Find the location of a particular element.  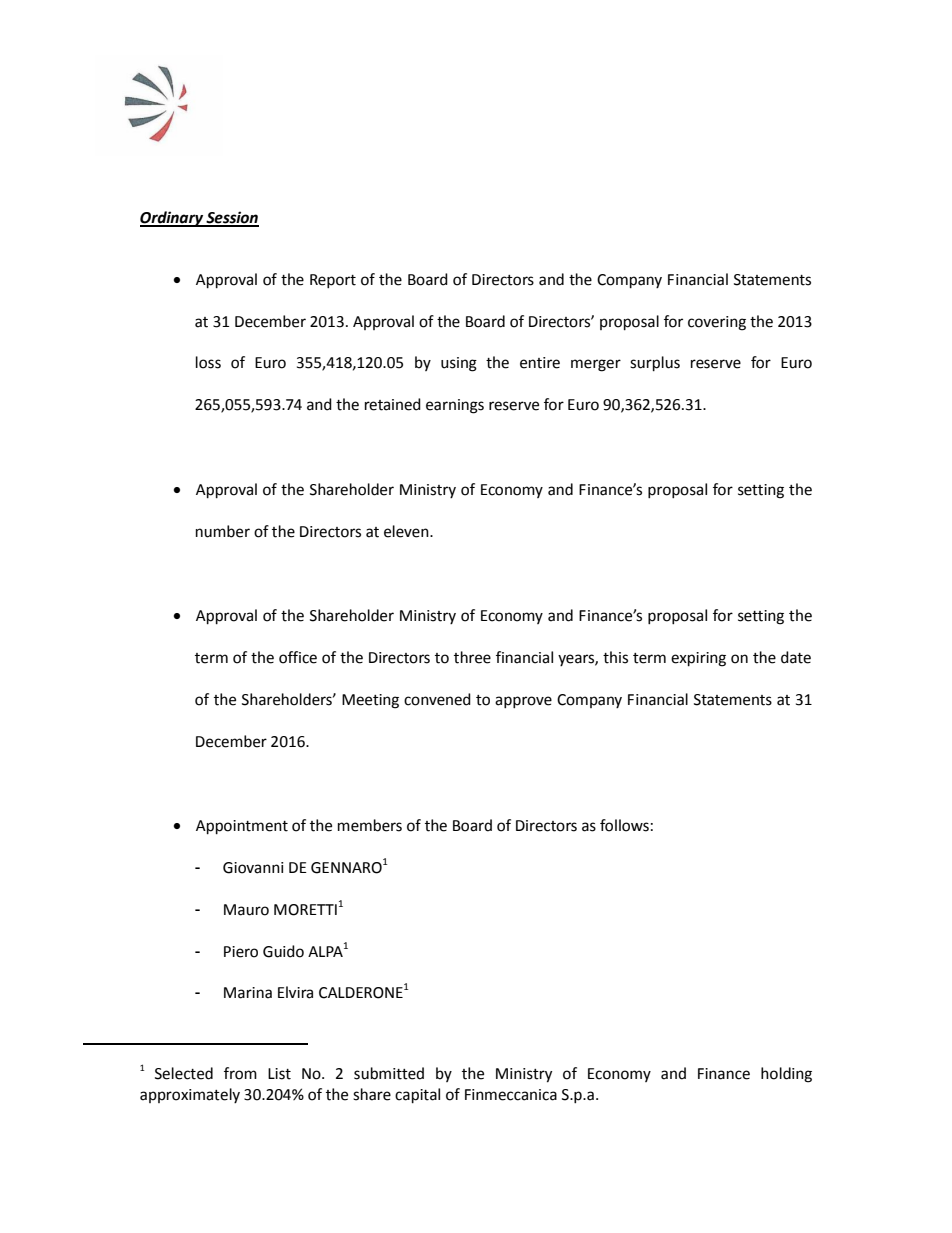

follows is located at coordinates (624, 825).
